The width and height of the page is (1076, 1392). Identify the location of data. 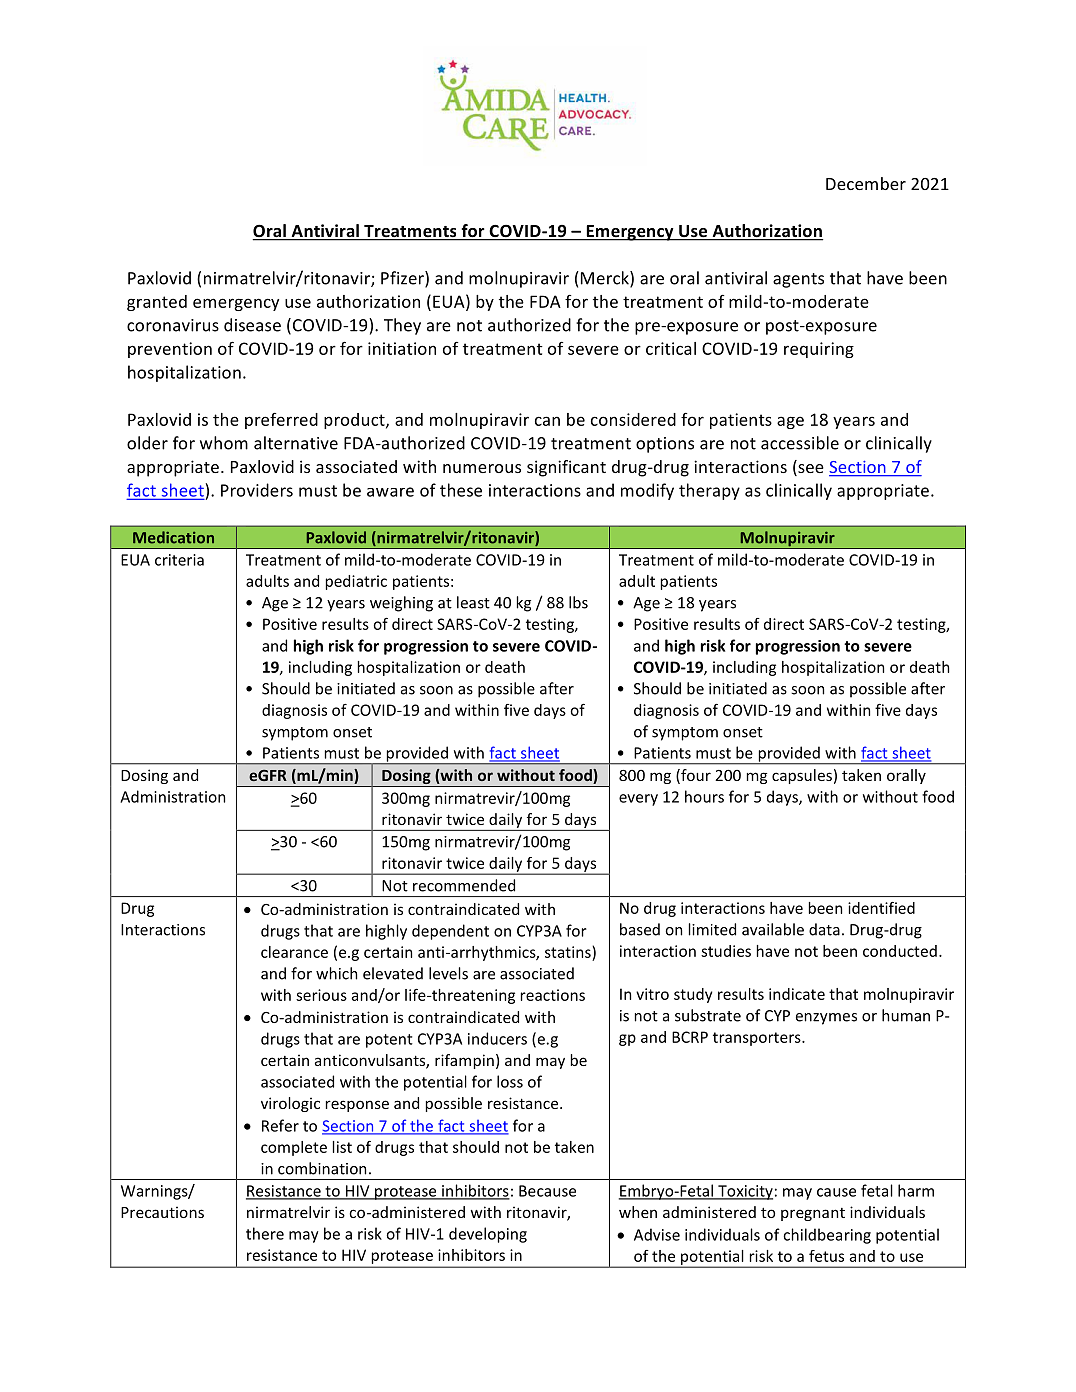
(824, 929).
